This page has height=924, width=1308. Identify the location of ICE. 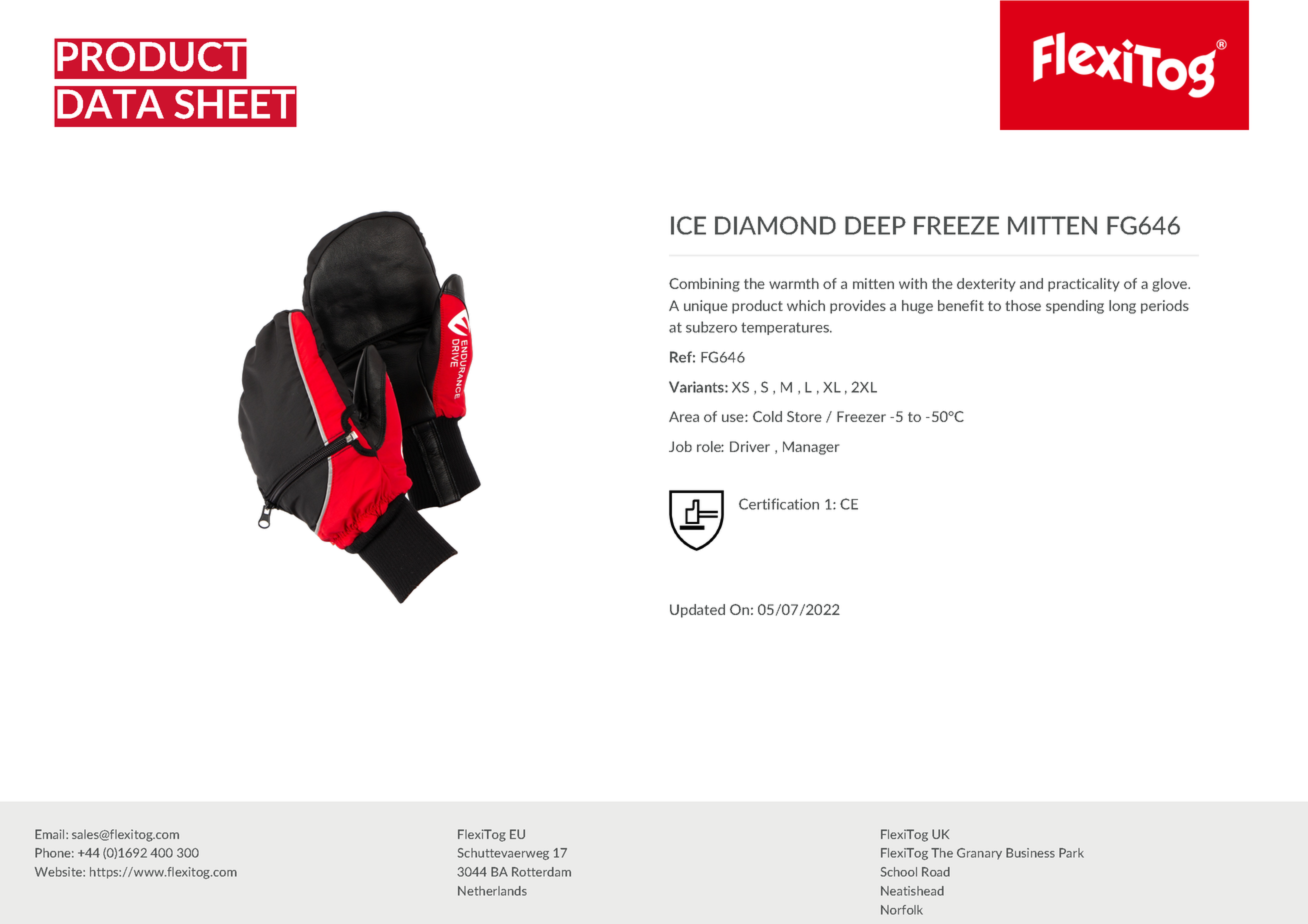
(688, 225).
